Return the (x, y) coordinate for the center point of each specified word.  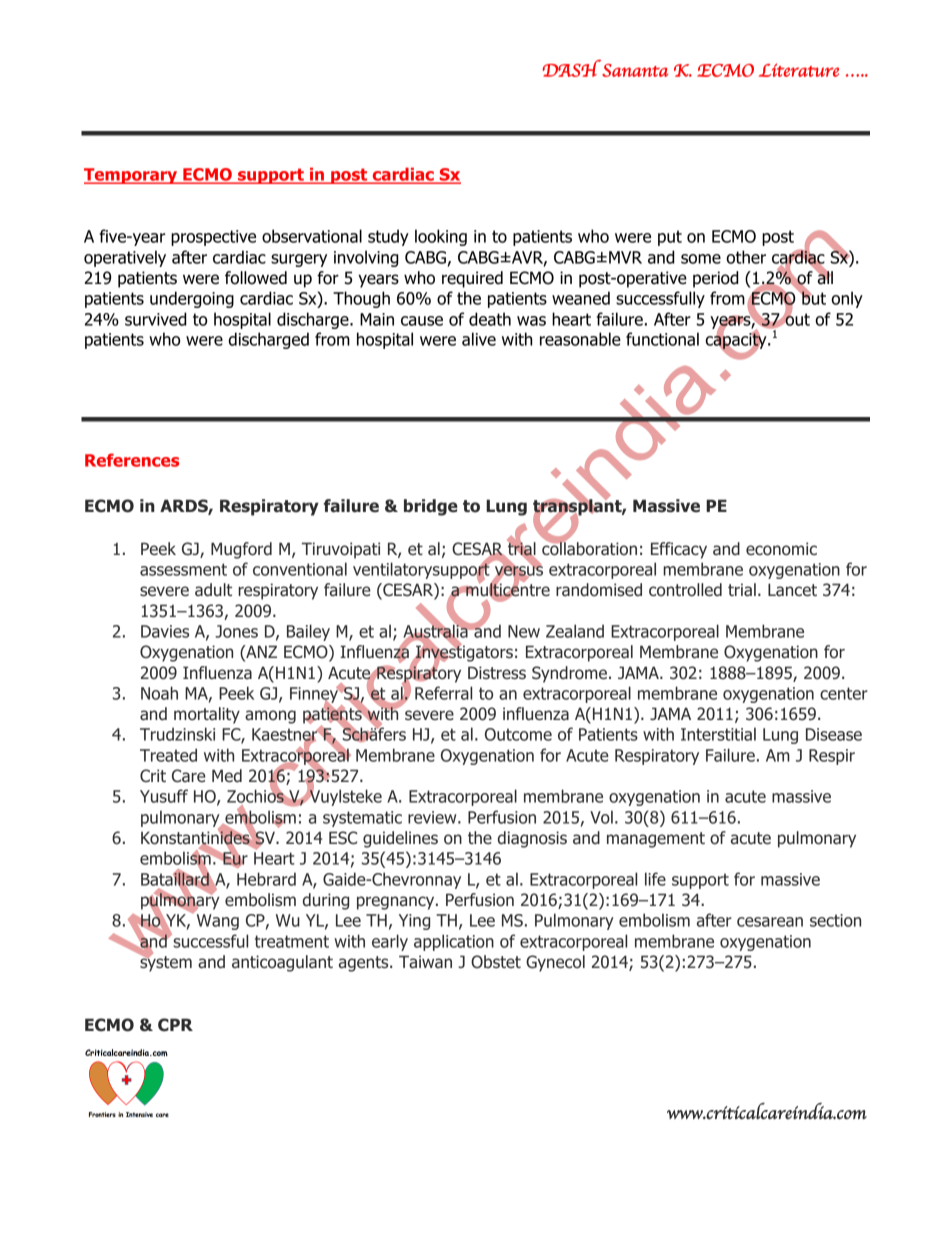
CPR (175, 1025)
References (132, 460)
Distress (497, 672)
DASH (571, 68)
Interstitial (718, 734)
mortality (207, 715)
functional (662, 339)
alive (479, 339)
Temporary (132, 176)
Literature (799, 70)
